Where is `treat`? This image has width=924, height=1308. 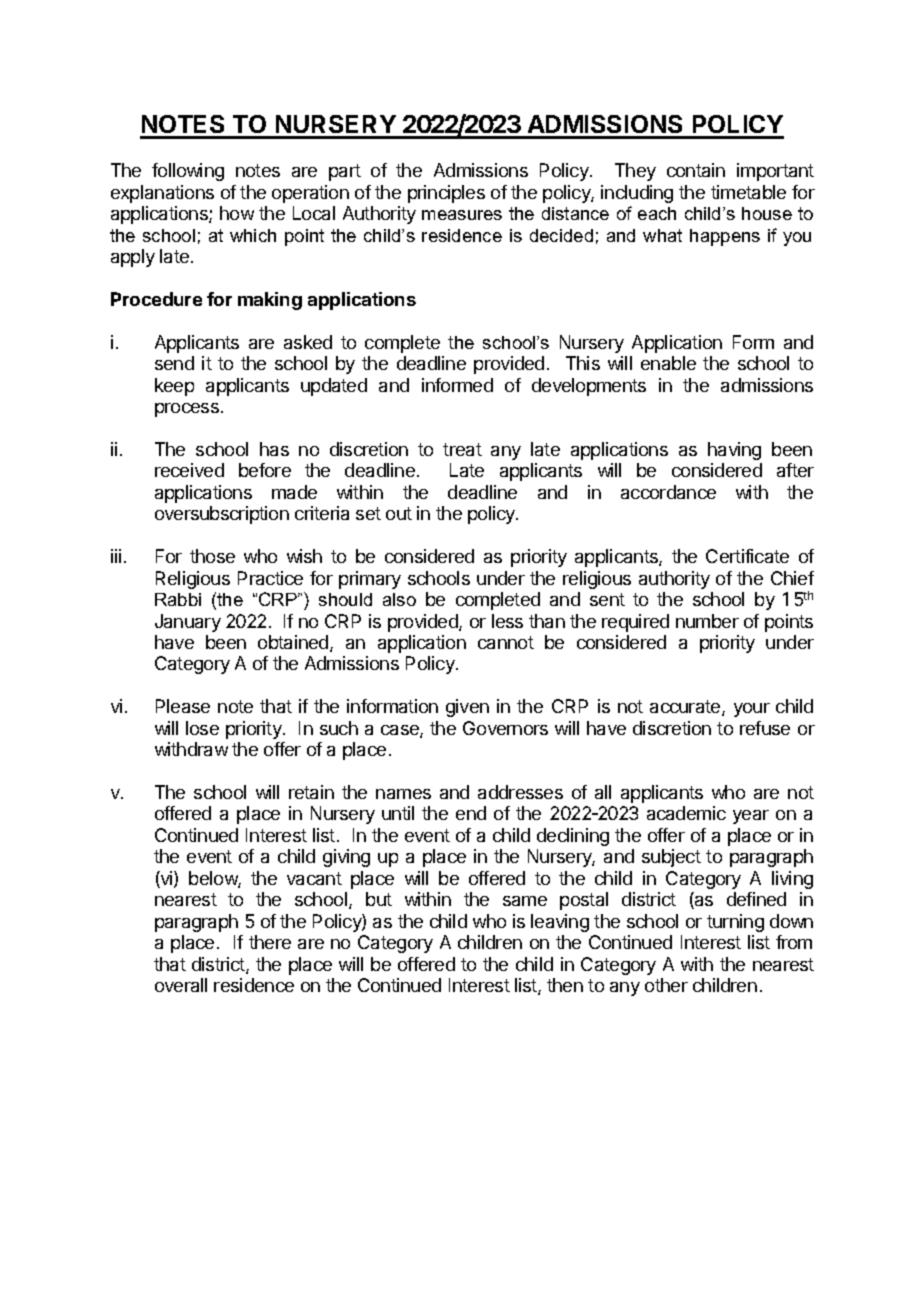
treat is located at coordinates (462, 449).
